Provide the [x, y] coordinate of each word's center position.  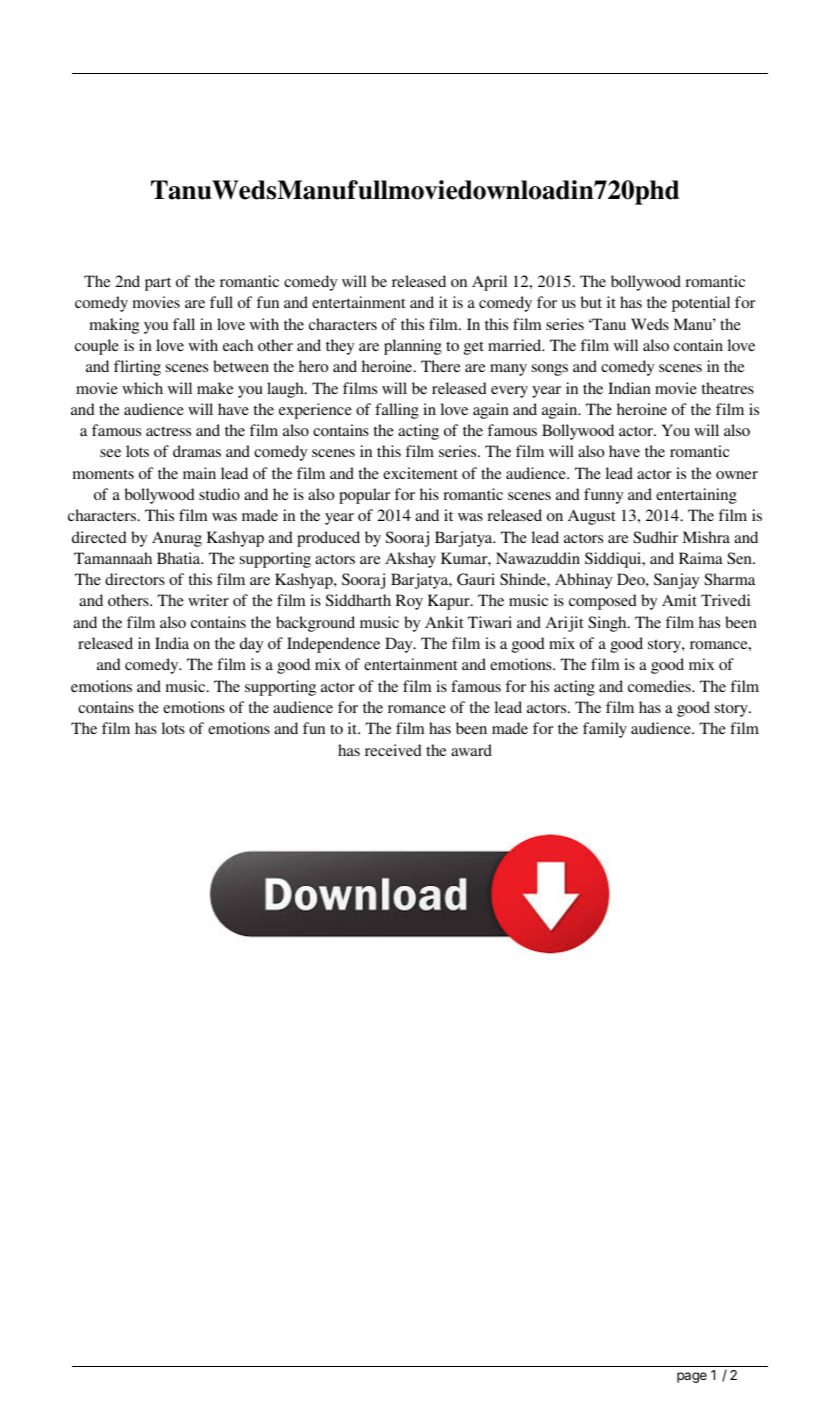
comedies [660, 686]
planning [413, 347]
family [605, 730]
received [393, 750]
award [471, 750]
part [158, 284]
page [692, 1377]
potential [701, 304]
